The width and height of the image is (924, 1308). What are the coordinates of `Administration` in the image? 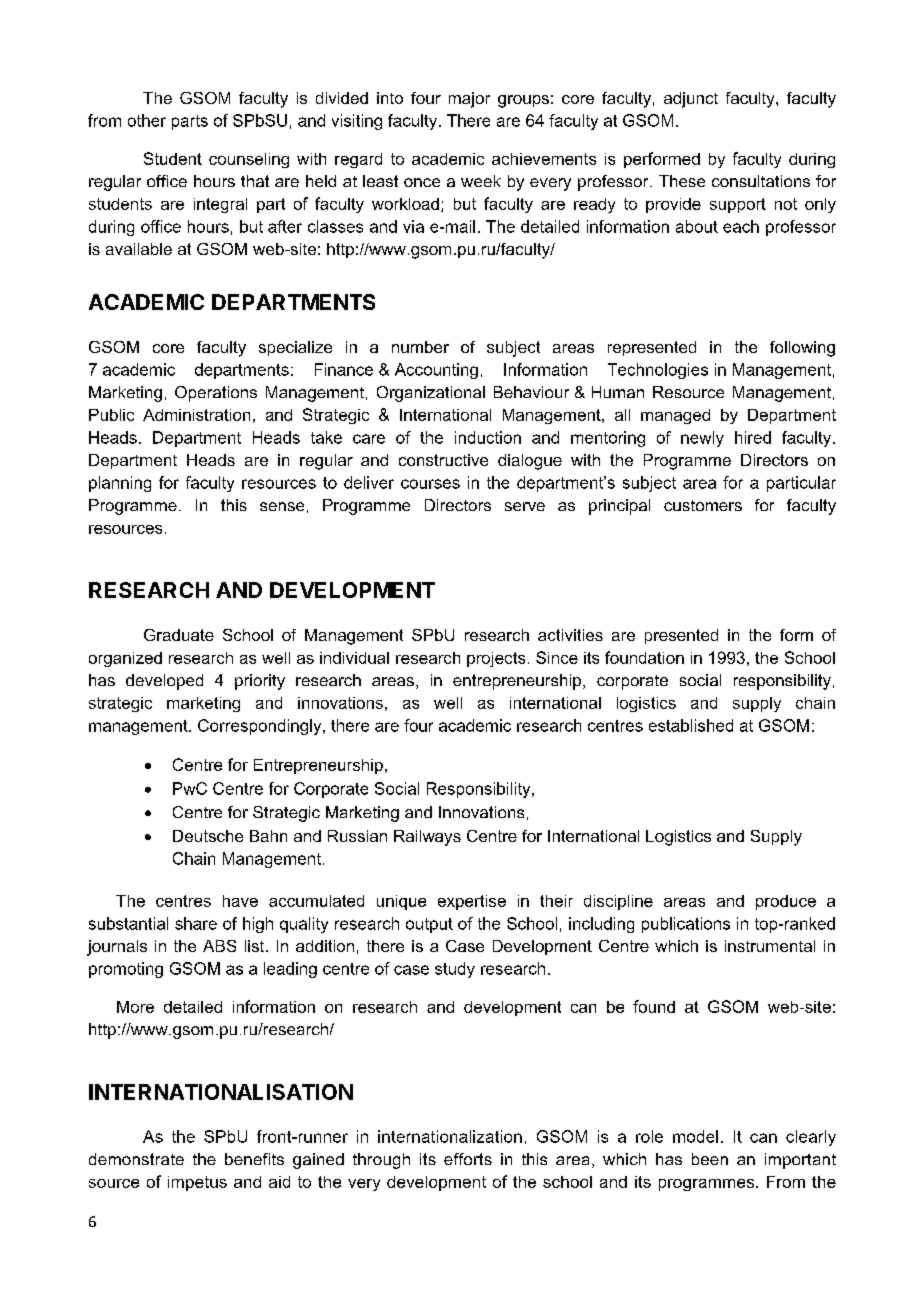 It's located at (196, 415).
